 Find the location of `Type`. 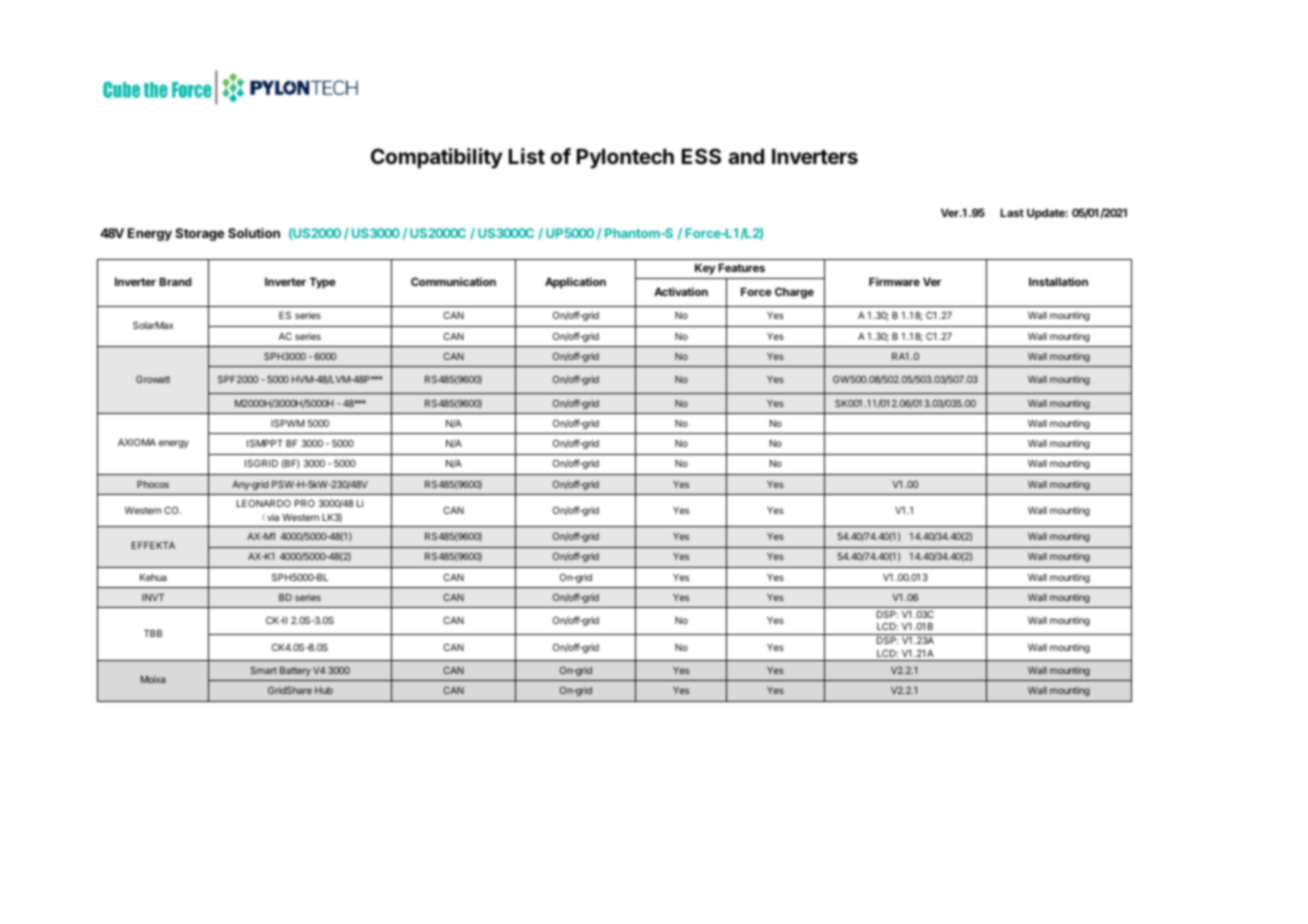

Type is located at coordinates (322, 283).
